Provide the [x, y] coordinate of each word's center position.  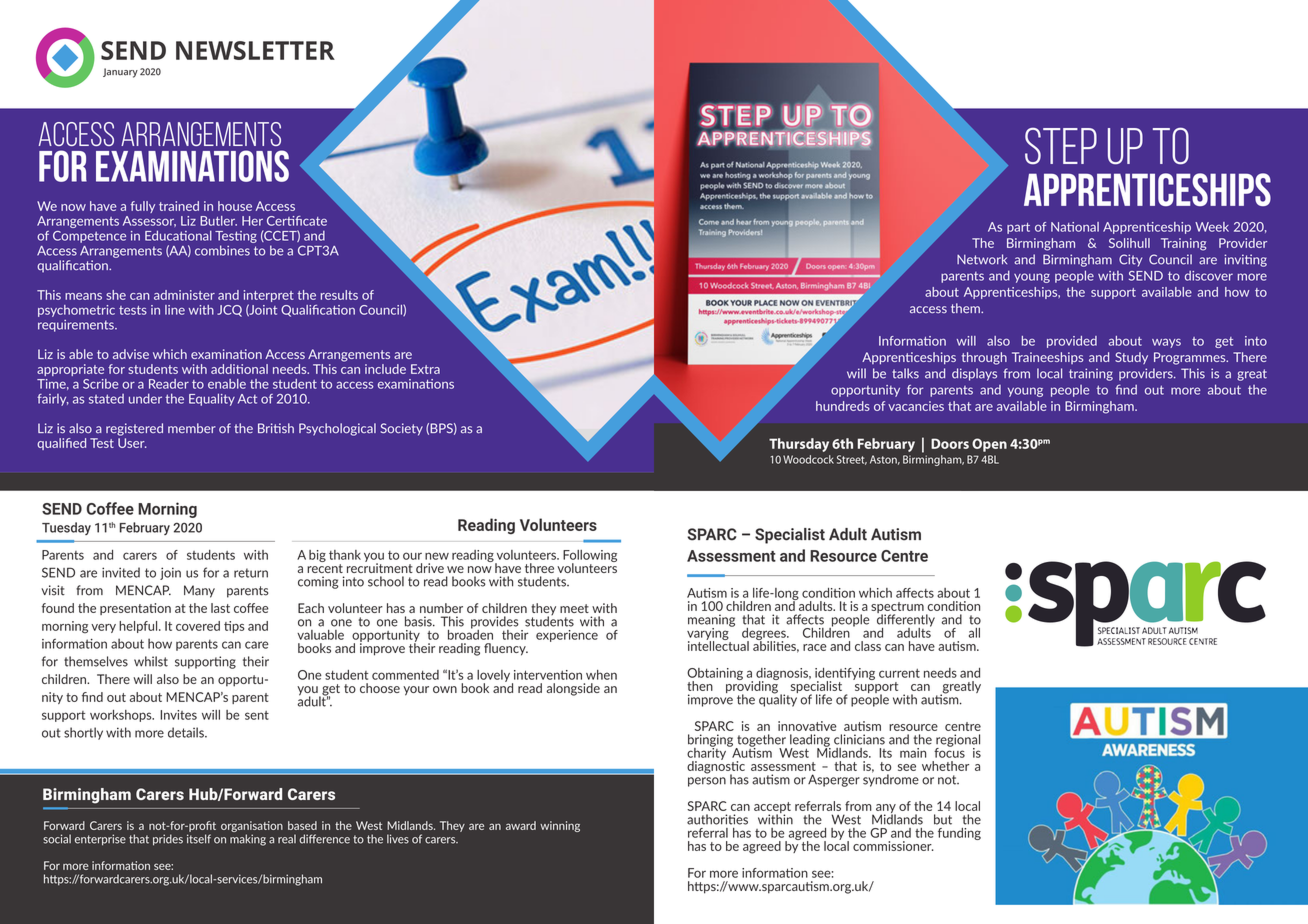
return [251, 573]
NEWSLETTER [255, 50]
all [974, 633]
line [175, 310]
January [120, 73]
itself [199, 839]
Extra [425, 369]
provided [1072, 342]
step [1061, 146]
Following [590, 557]
